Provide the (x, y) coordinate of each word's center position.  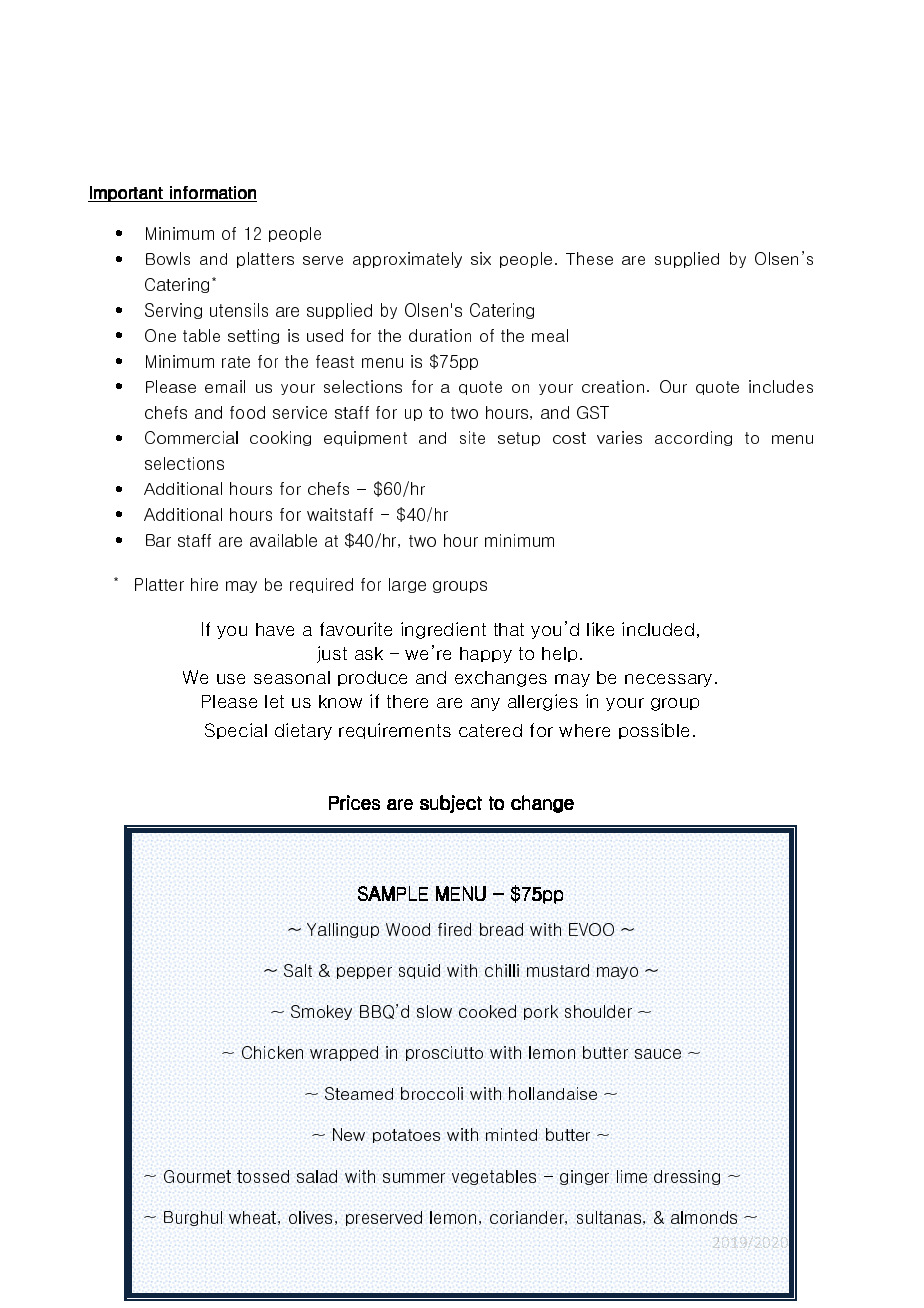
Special (236, 731)
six (481, 258)
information (213, 192)
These (589, 258)
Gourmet (197, 1176)
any (485, 704)
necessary (668, 680)
